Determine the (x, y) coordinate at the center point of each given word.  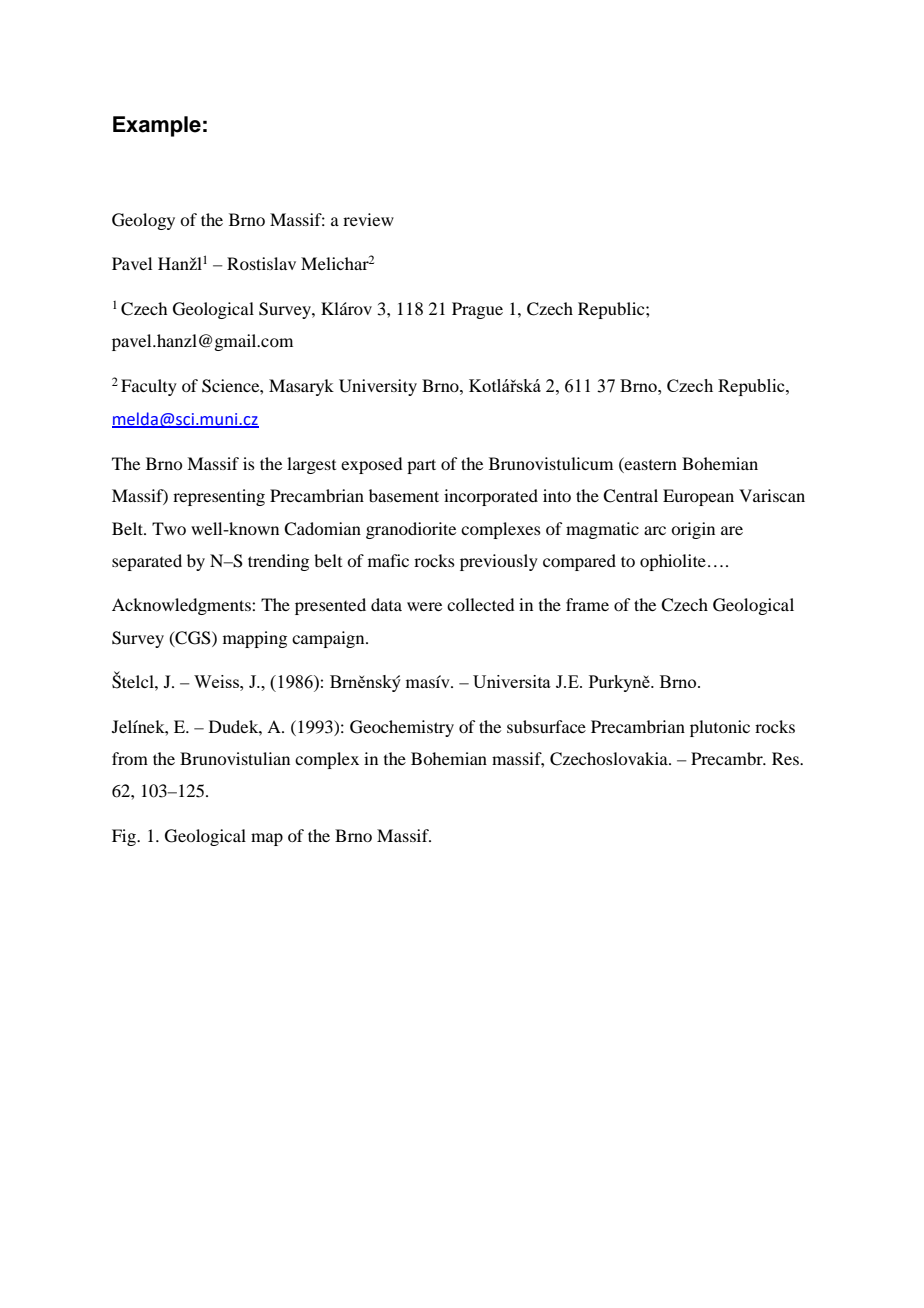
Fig (125, 837)
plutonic (720, 728)
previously (499, 562)
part (421, 466)
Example (157, 126)
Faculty (149, 387)
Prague (477, 310)
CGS (193, 638)
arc (655, 530)
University (378, 387)
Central (630, 496)
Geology (143, 221)
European (698, 497)
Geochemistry (402, 728)
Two (169, 528)
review (368, 219)
